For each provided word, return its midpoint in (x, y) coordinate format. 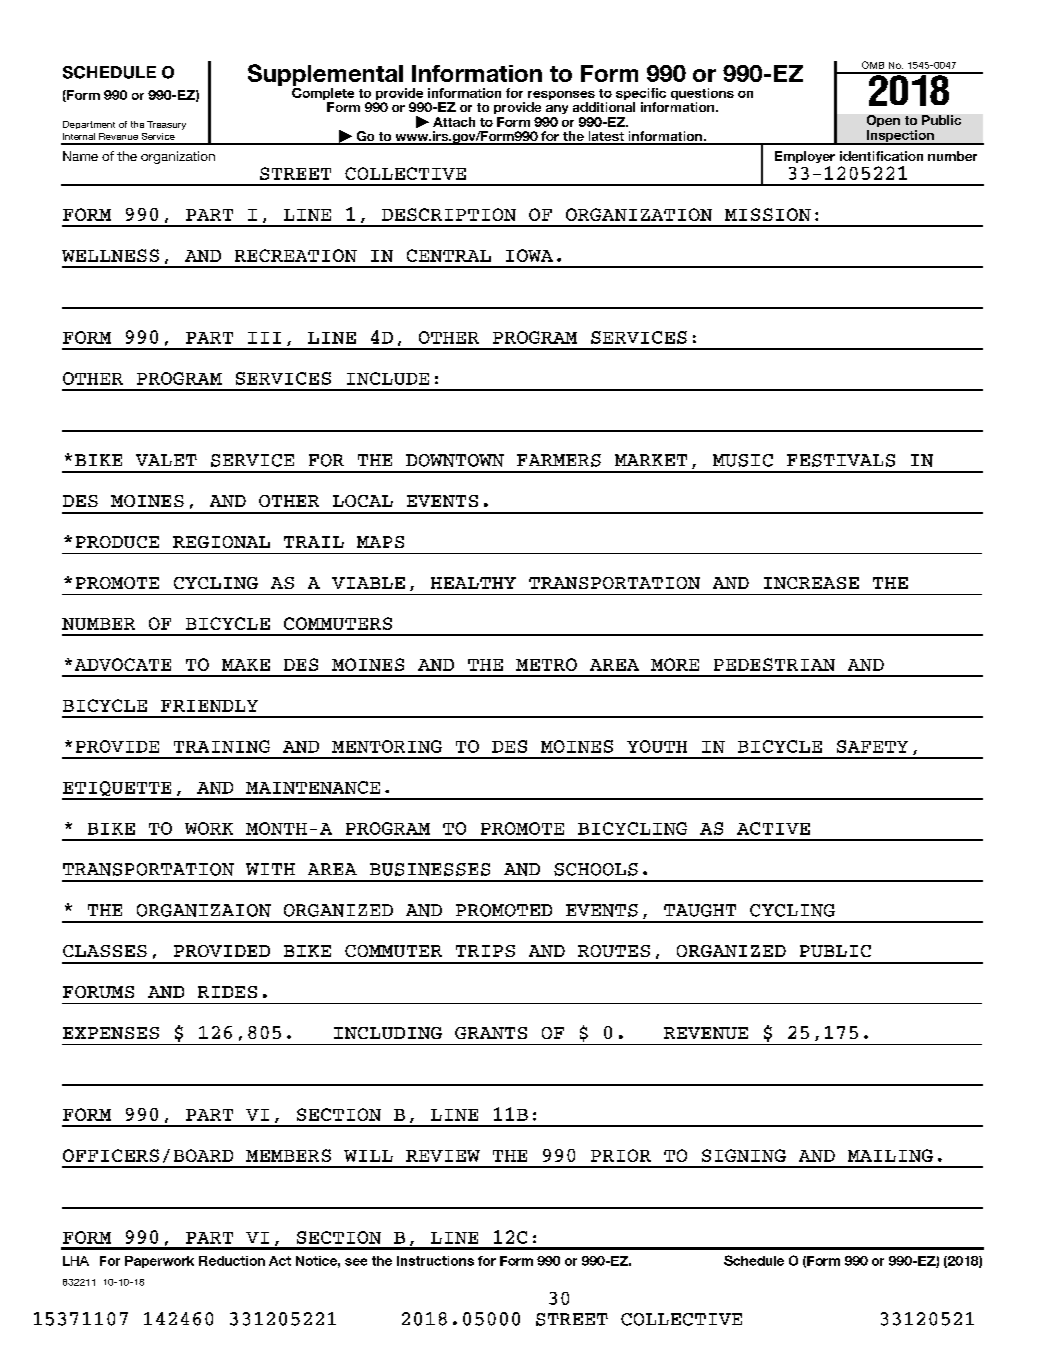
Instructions (435, 1261)
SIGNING (744, 1155)
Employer (805, 157)
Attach (454, 122)
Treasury (166, 125)
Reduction (232, 1261)
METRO (546, 664)
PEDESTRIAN (774, 664)
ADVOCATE (123, 664)
